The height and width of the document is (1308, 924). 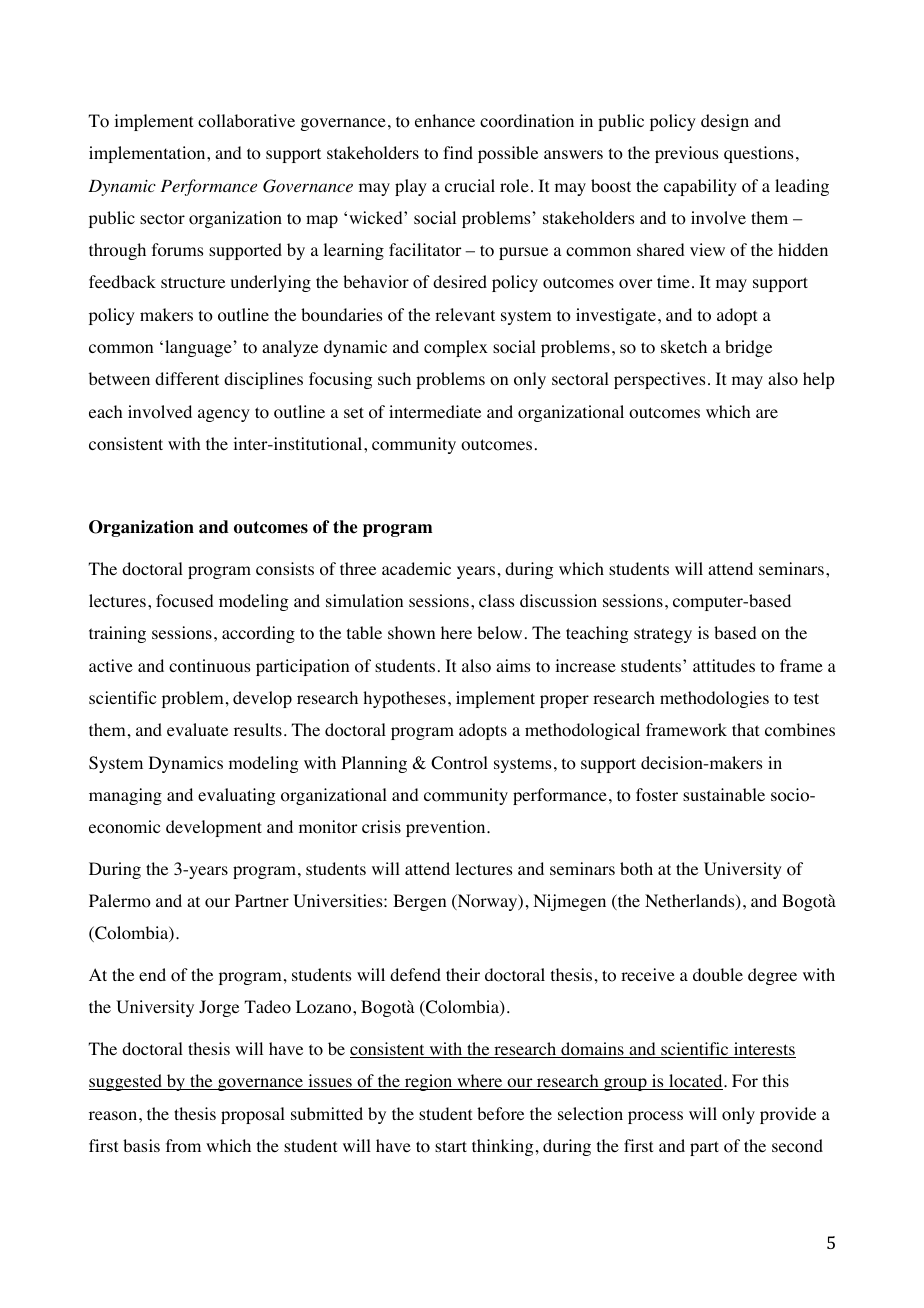 I want to click on agency, so click(x=224, y=415).
